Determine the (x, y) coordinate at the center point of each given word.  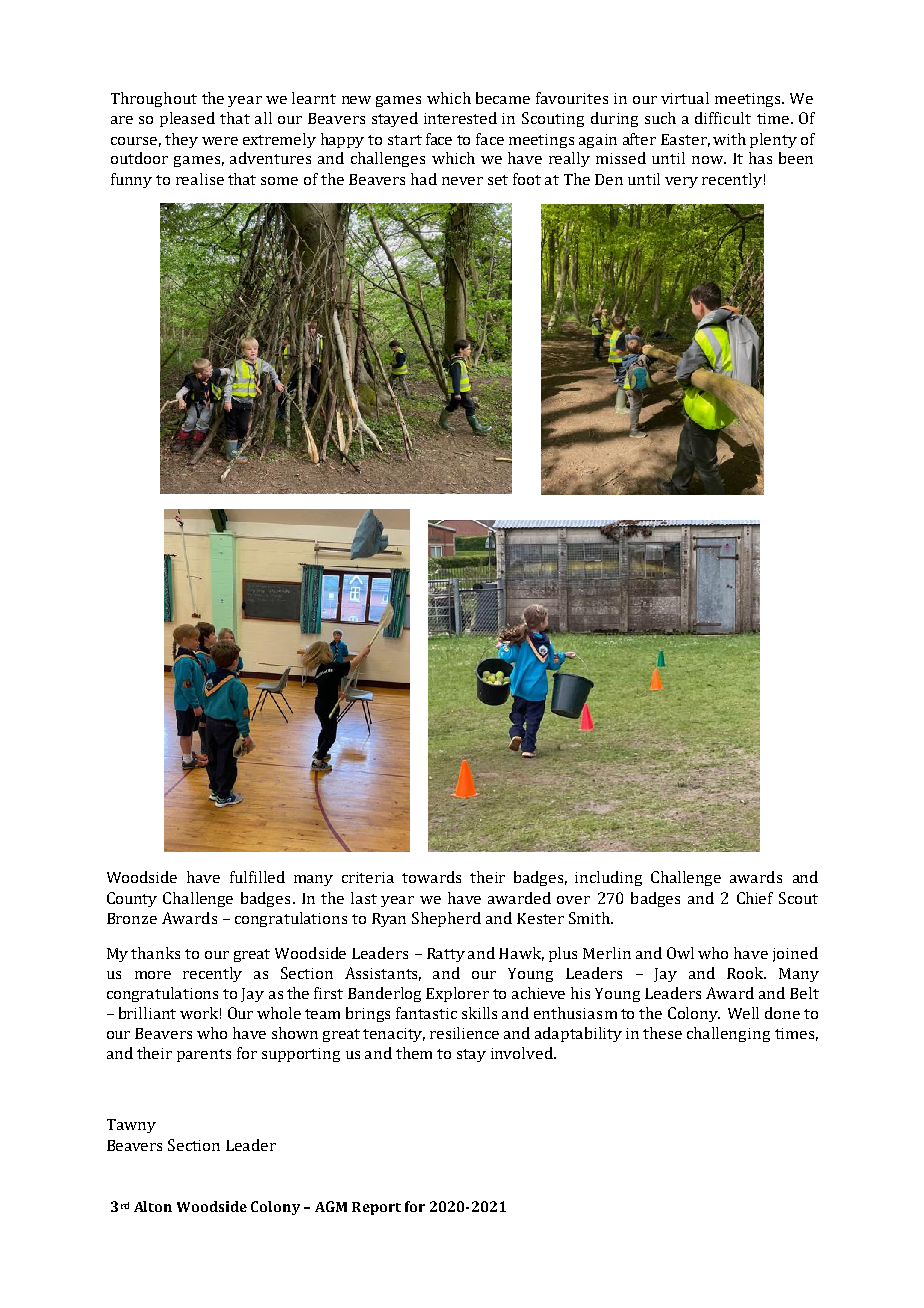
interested (460, 118)
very (681, 182)
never (462, 181)
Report (376, 1208)
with (729, 139)
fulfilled (257, 877)
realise (200, 179)
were (220, 141)
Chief (755, 898)
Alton (153, 1206)
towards (431, 877)
